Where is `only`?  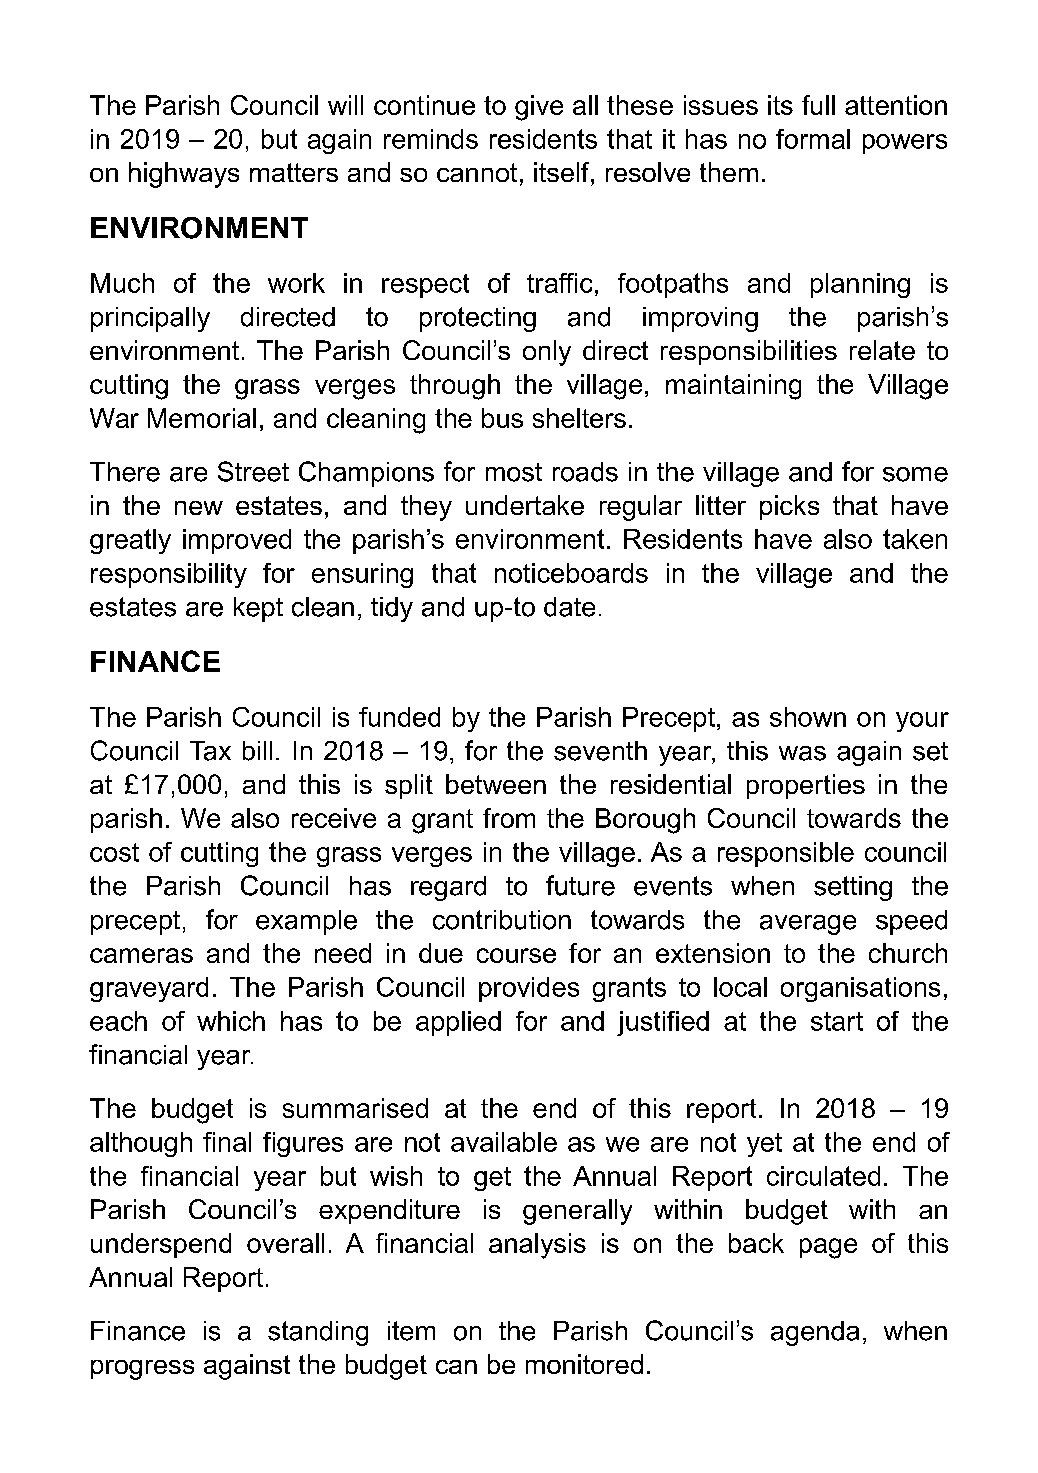 only is located at coordinates (547, 353).
